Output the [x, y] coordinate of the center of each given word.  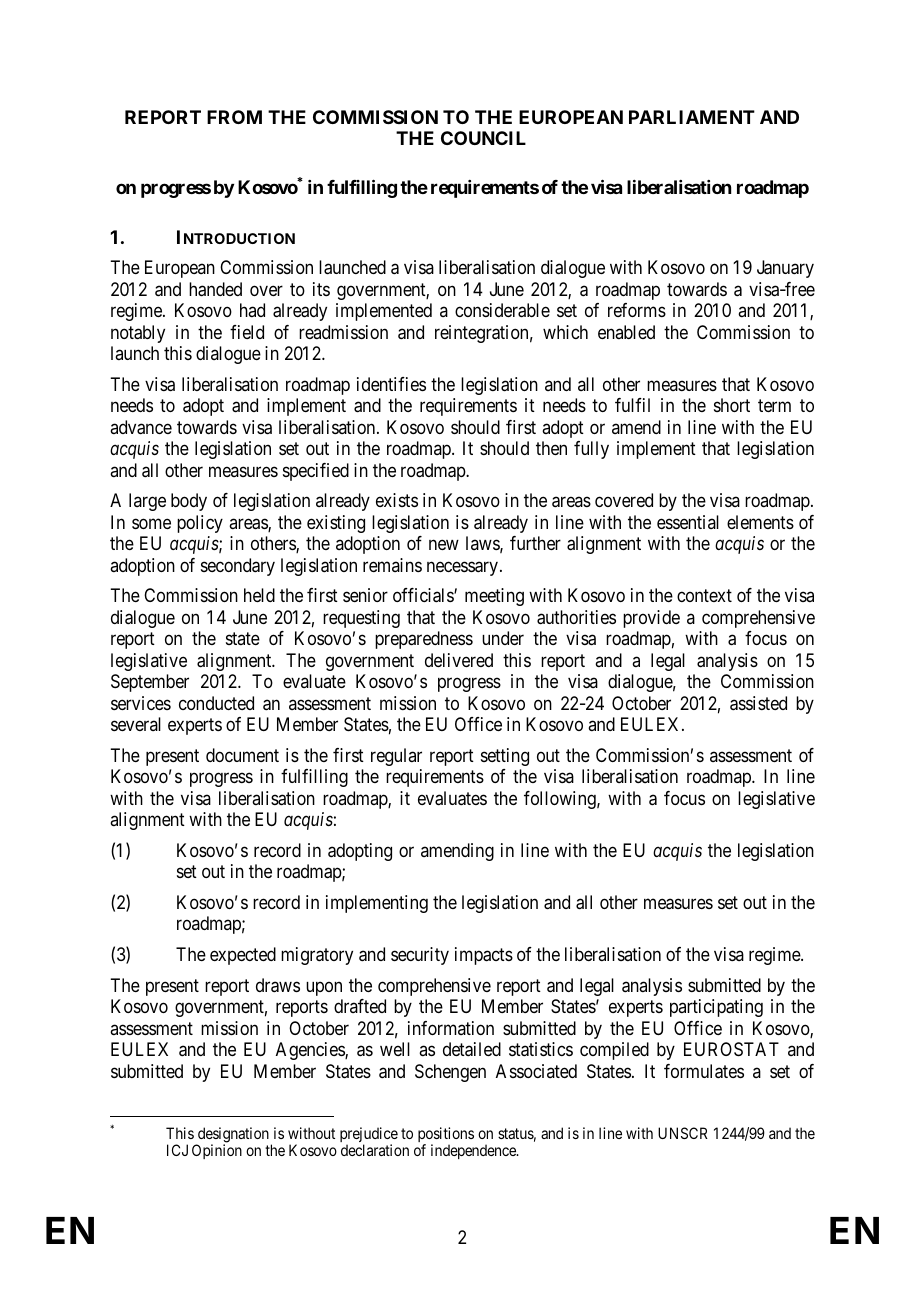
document [242, 755]
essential [688, 522]
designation [234, 1136]
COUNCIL [483, 138]
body [189, 502]
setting [505, 757]
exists [397, 500]
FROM [234, 117]
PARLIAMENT [692, 117]
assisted [758, 703]
